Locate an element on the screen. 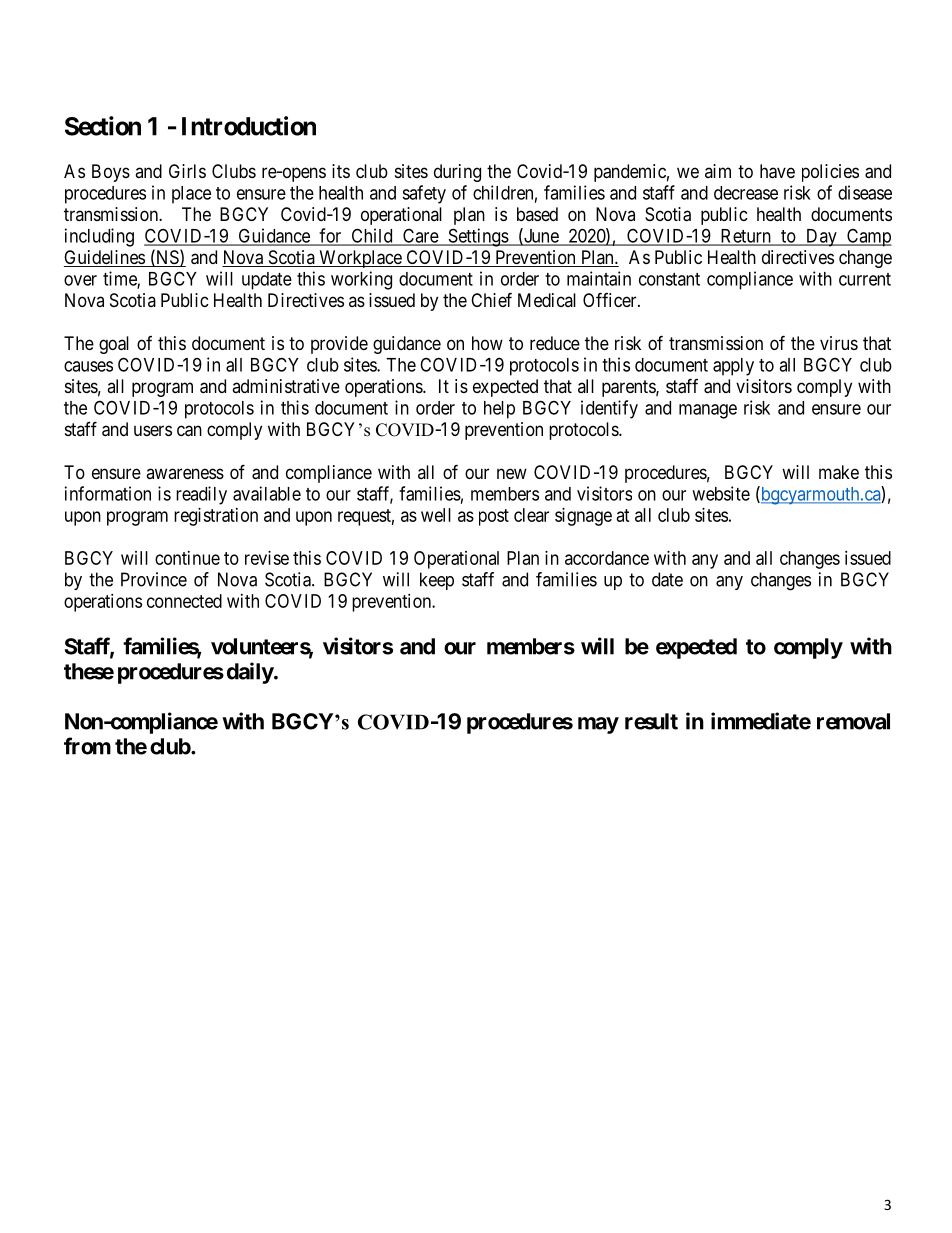 The height and width of the screenshot is (1233, 952). goal is located at coordinates (114, 345).
